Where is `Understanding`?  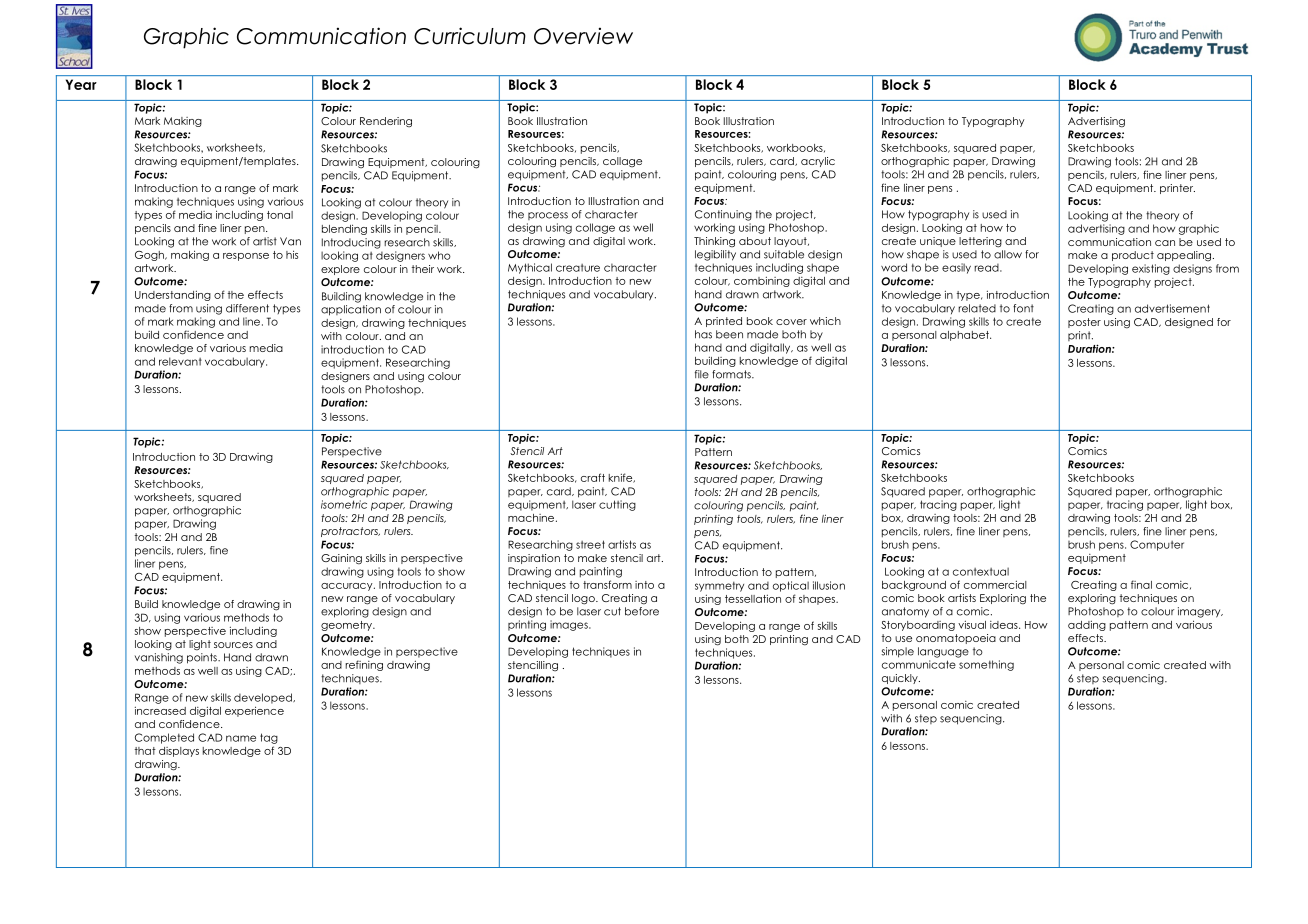 Understanding is located at coordinates (173, 295).
